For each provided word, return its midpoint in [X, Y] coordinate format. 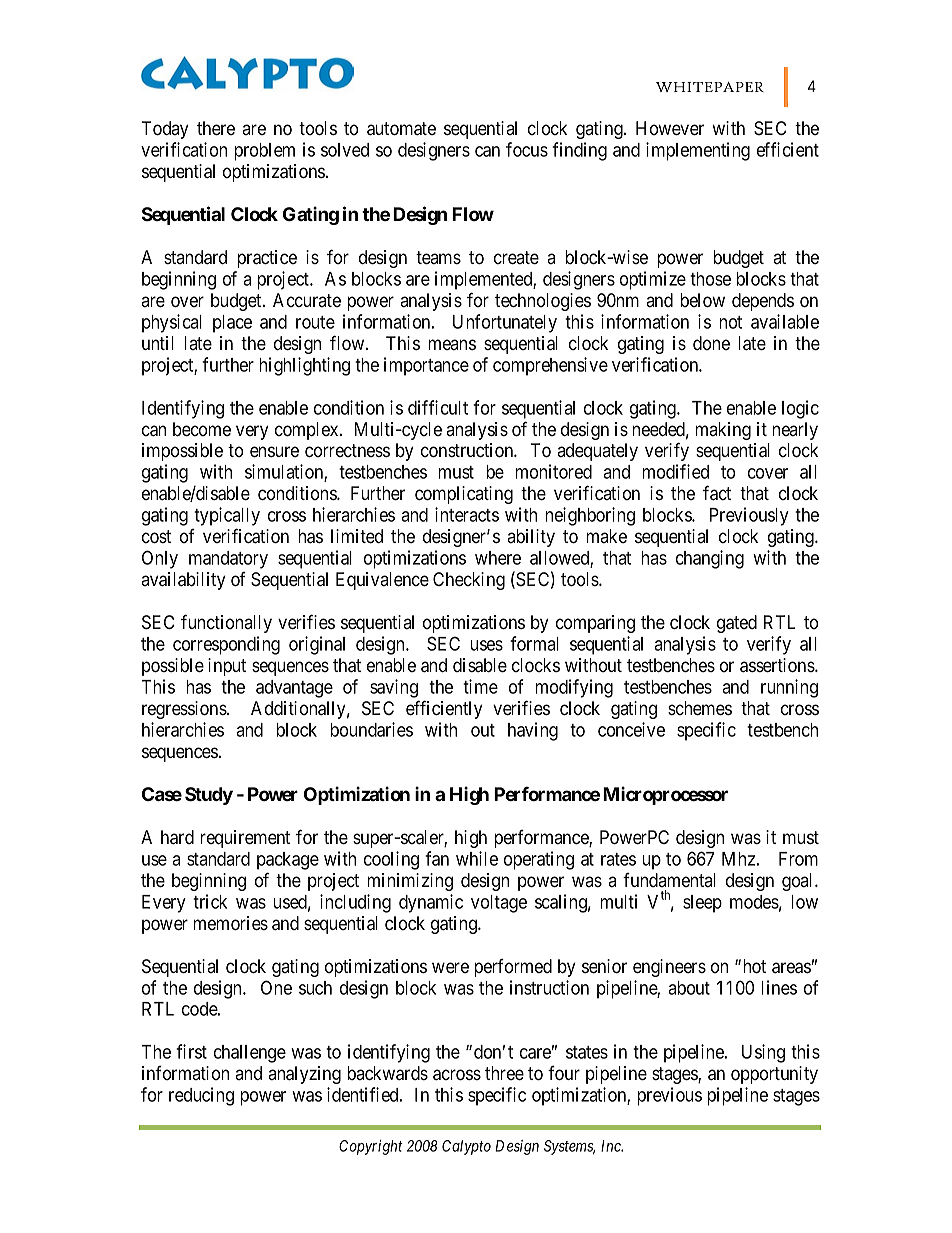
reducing [201, 1096]
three [504, 1073]
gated [737, 624]
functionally [226, 623]
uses [486, 645]
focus [527, 149]
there [216, 128]
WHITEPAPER [710, 87]
